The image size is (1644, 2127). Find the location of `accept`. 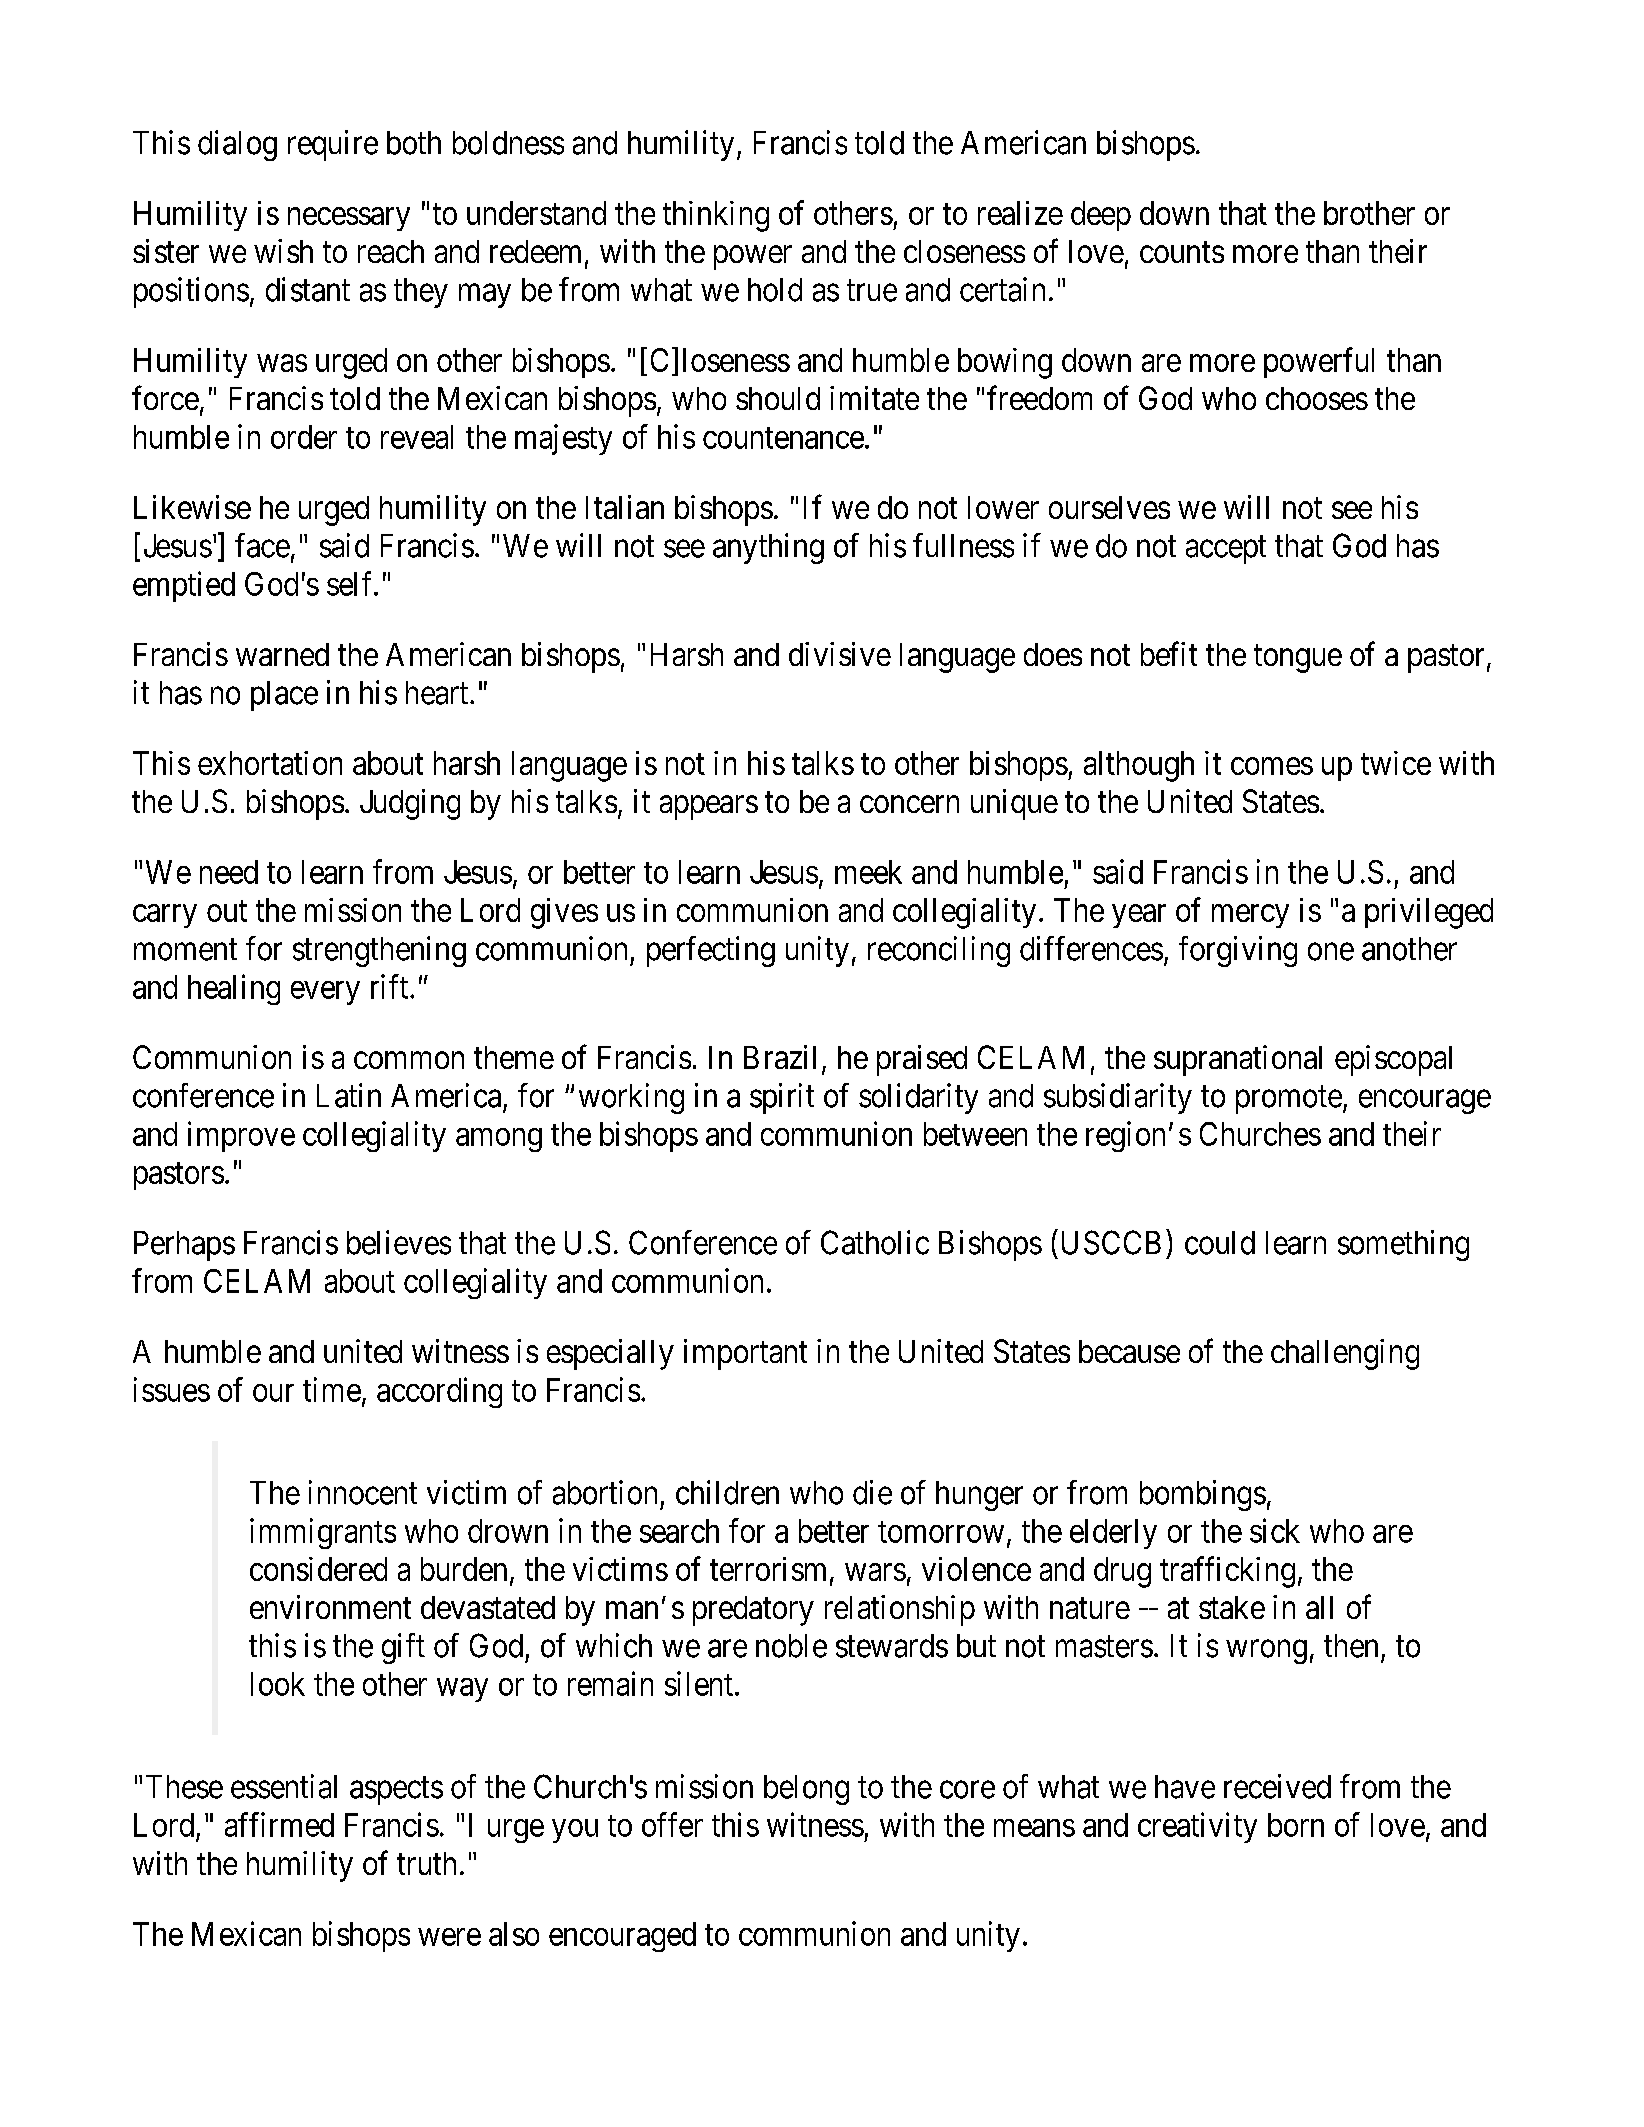

accept is located at coordinates (1226, 550).
